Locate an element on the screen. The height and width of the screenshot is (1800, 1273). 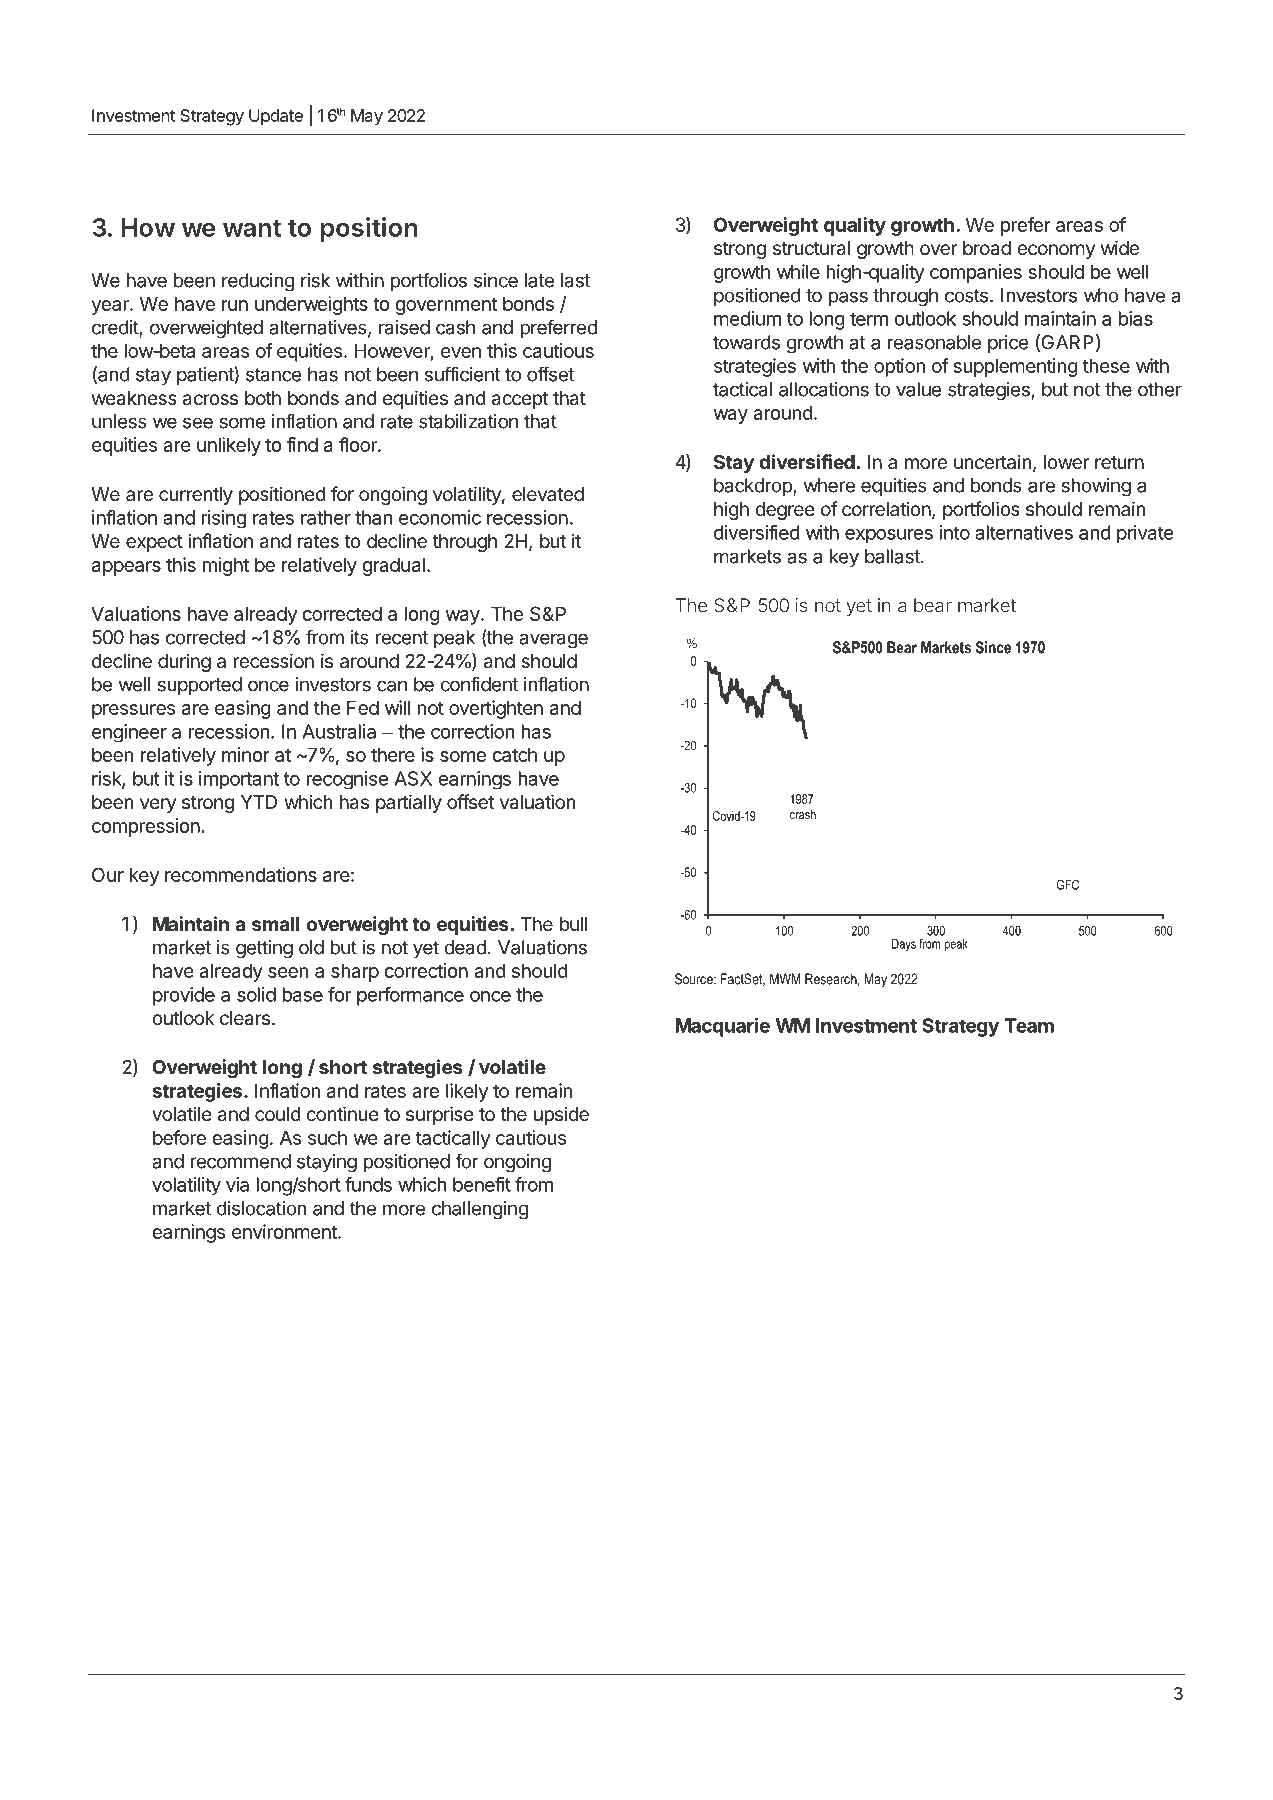
via is located at coordinates (237, 1184).
